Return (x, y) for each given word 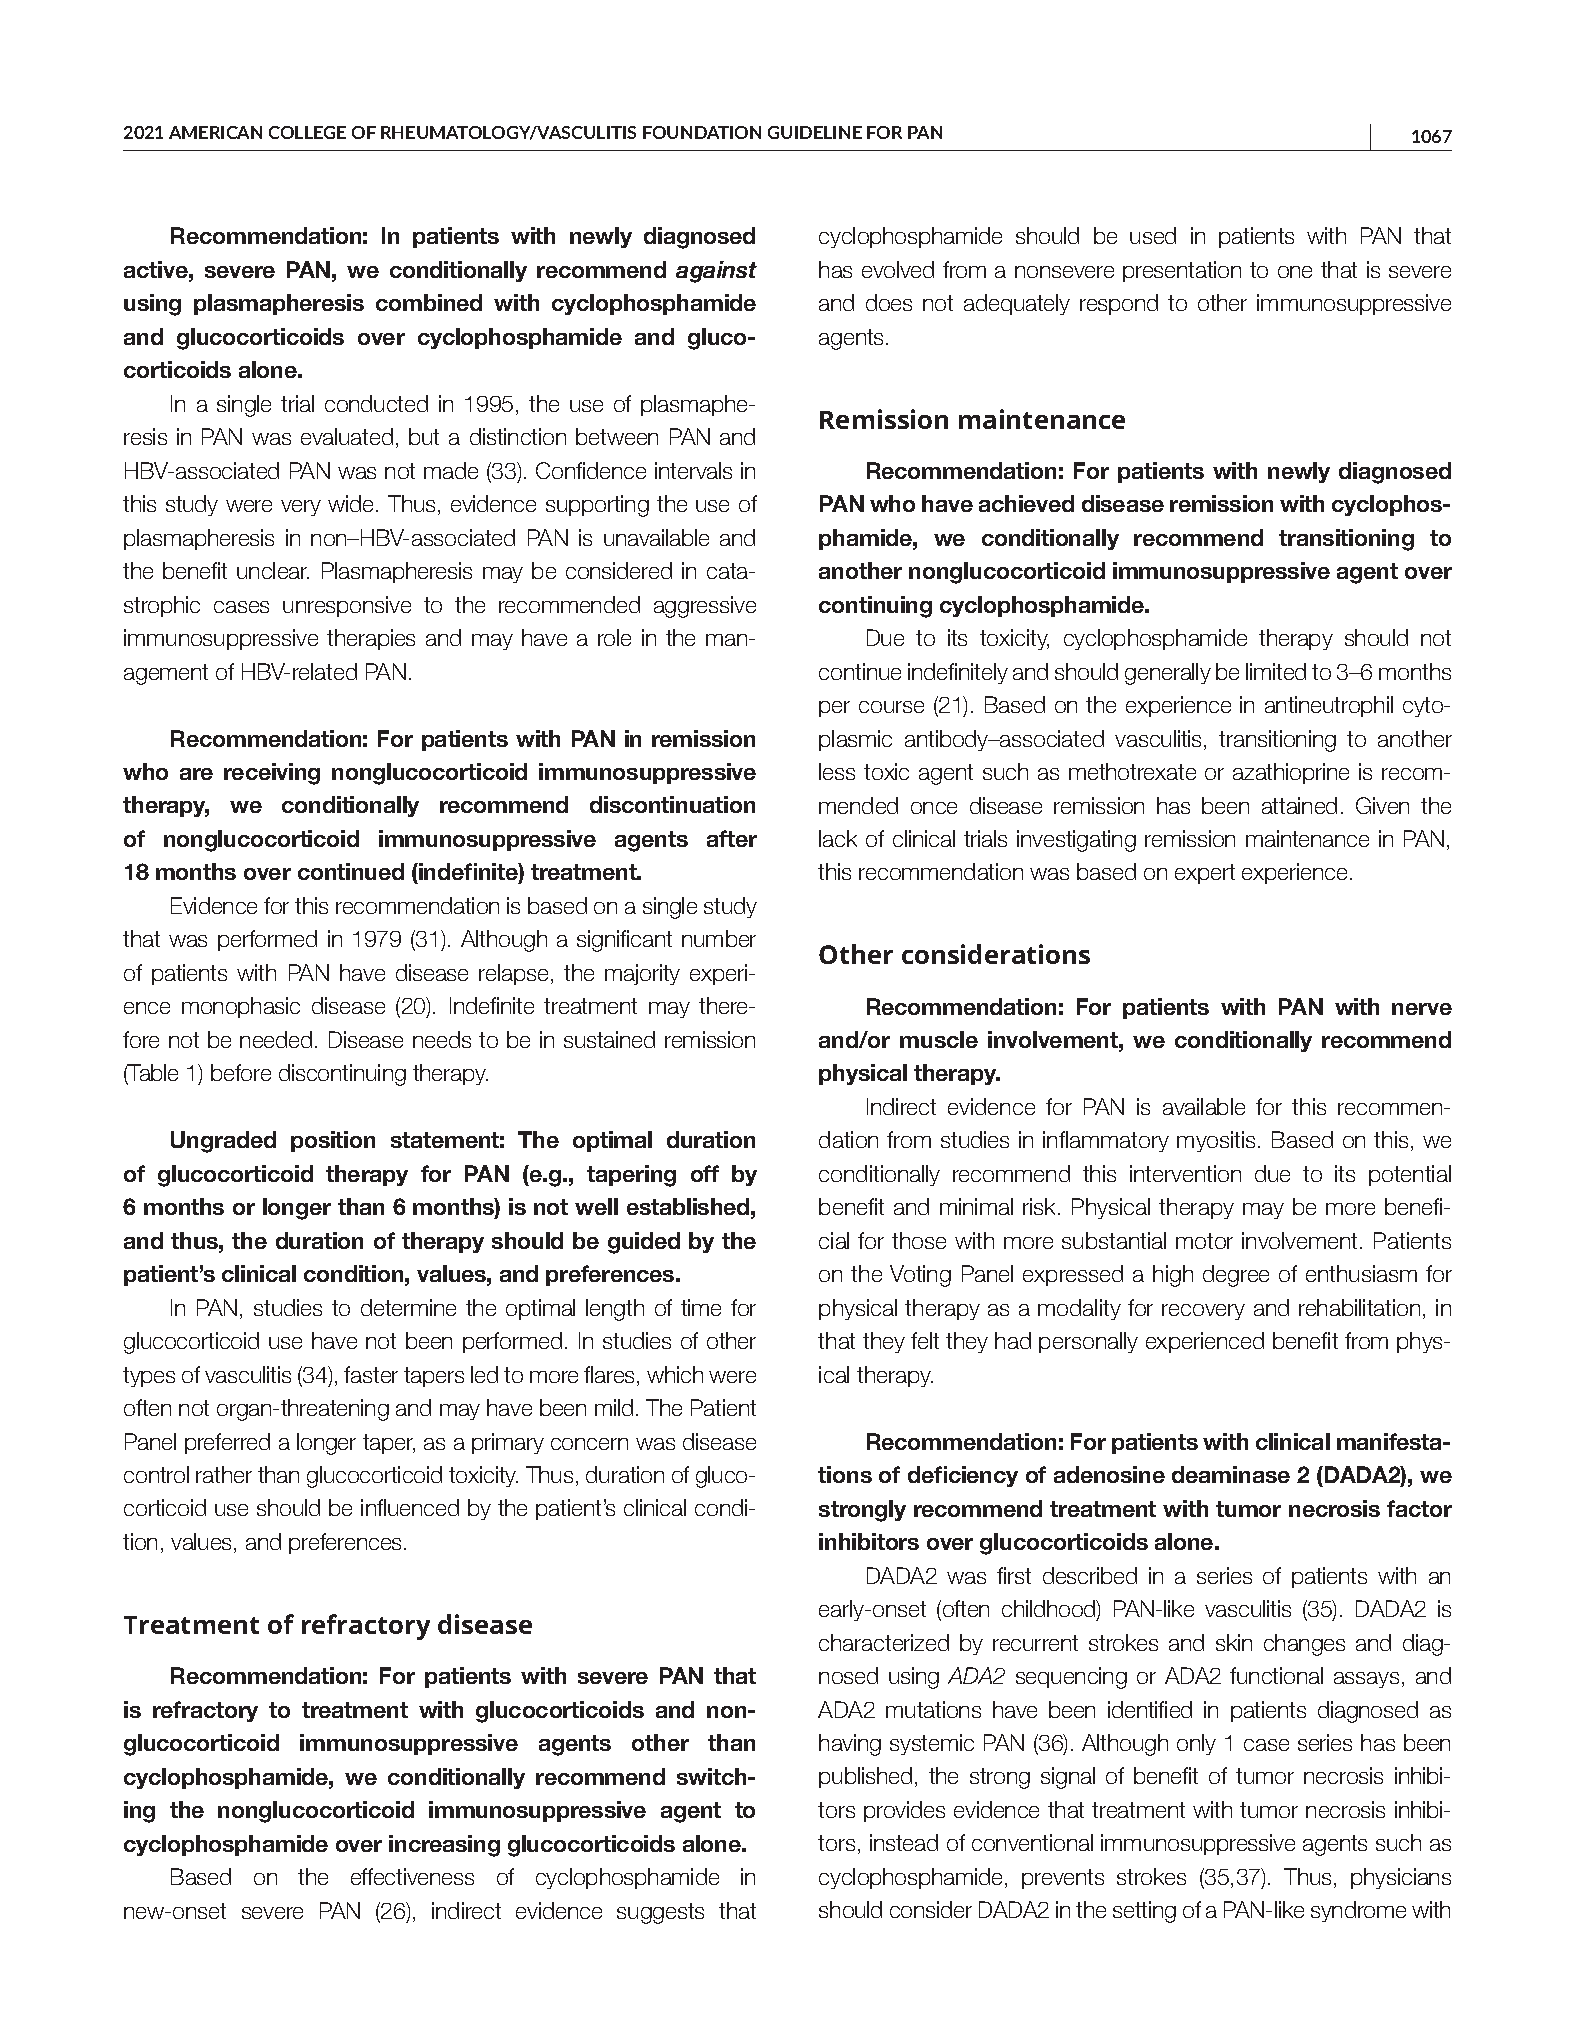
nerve (1422, 1009)
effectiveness (412, 1876)
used (1153, 235)
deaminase (1231, 1474)
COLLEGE (307, 132)
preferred (227, 1443)
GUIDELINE (815, 132)
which (675, 1374)
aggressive (705, 607)
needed (276, 1039)
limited (1276, 671)
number (719, 938)
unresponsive (347, 606)
